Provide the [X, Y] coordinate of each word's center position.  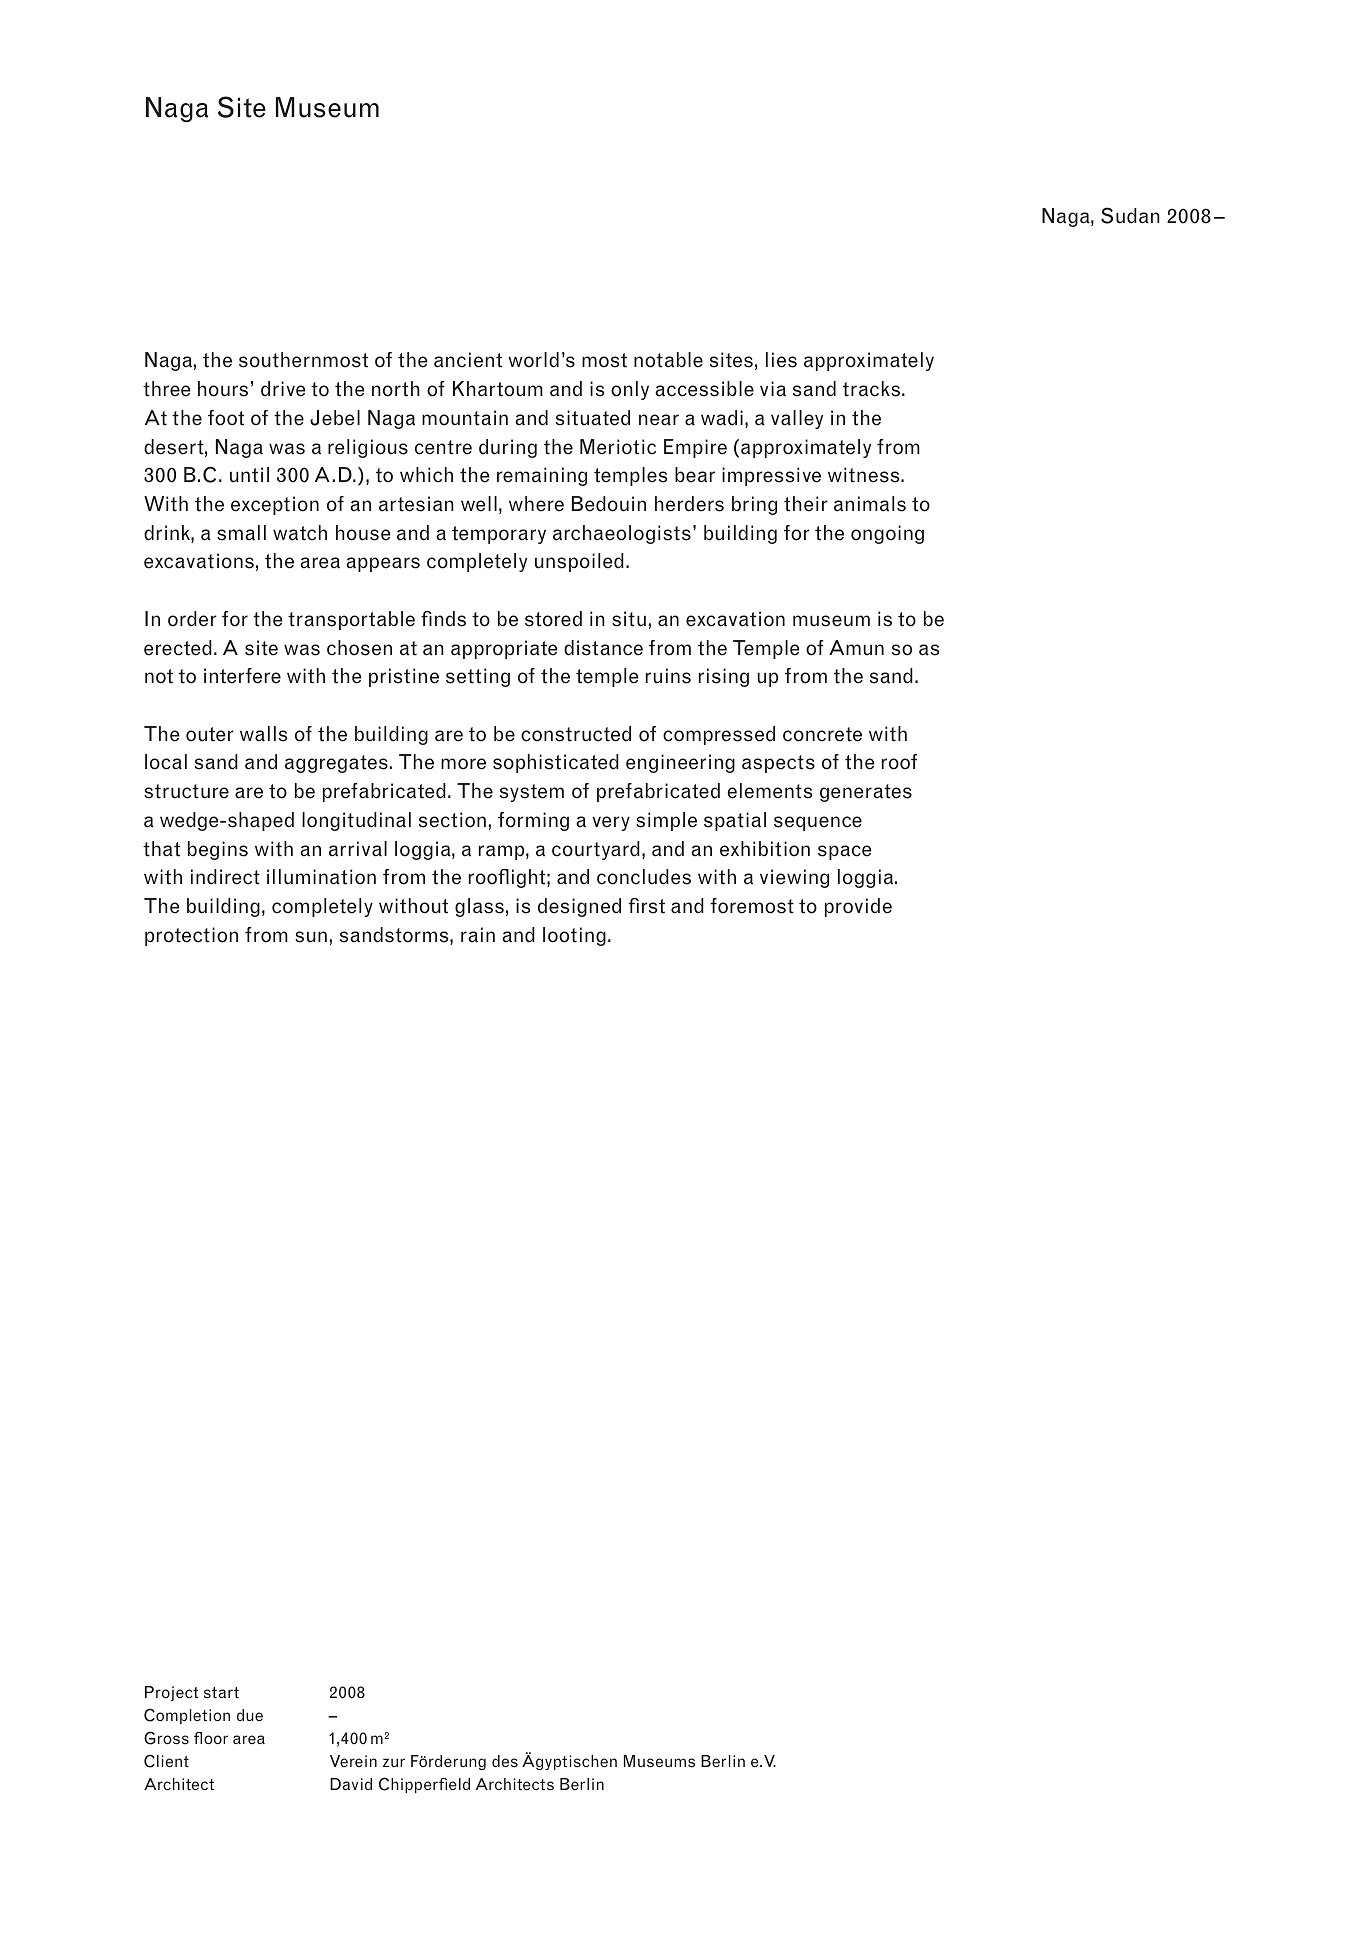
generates [866, 793]
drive [283, 389]
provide [858, 907]
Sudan [1130, 215]
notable [668, 360]
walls [263, 734]
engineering [680, 763]
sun [311, 937]
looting [574, 936]
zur [394, 1762]
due [250, 1715]
